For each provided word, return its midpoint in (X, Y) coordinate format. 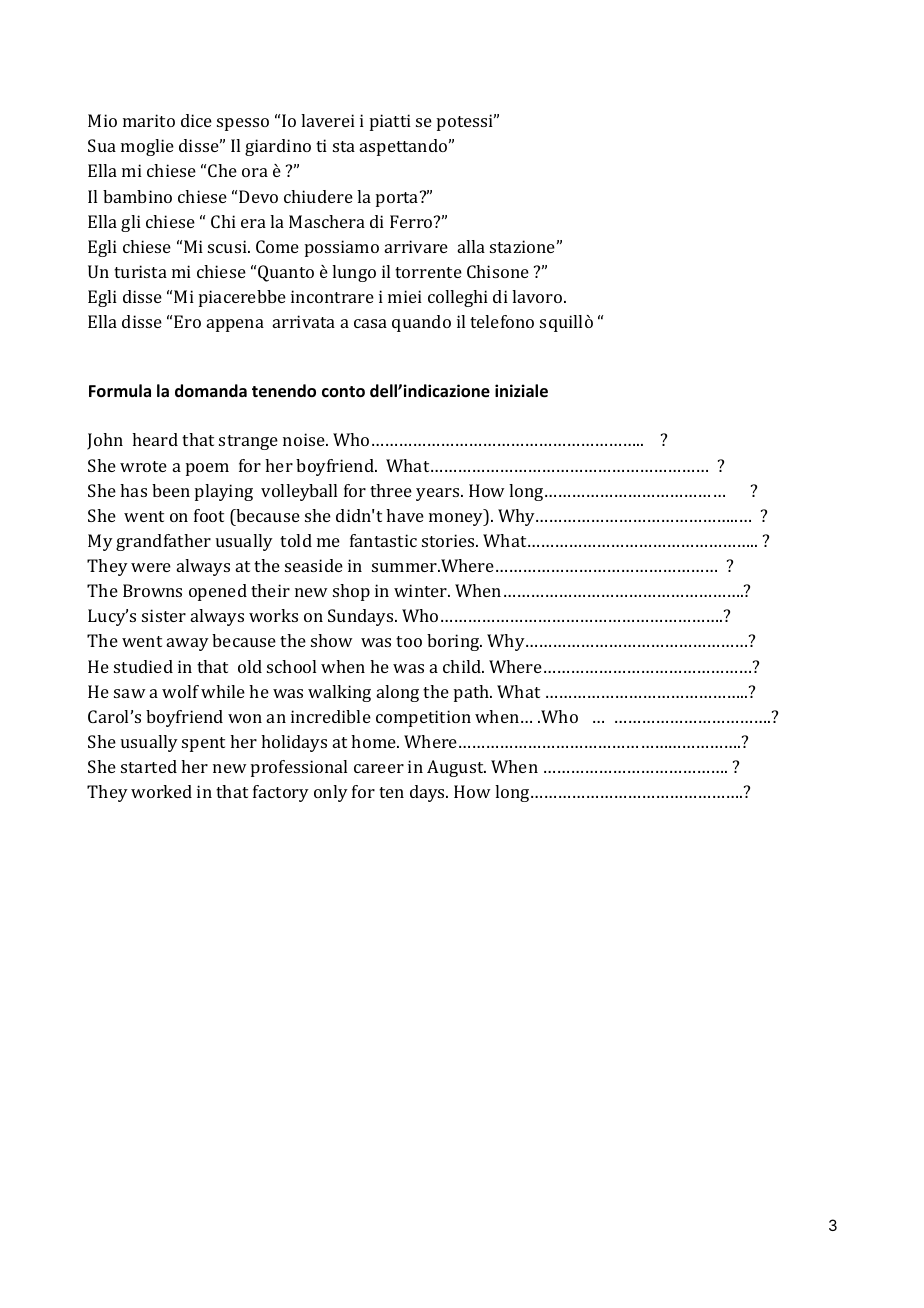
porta (398, 199)
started (149, 766)
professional (299, 768)
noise (305, 439)
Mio (102, 120)
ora (255, 172)
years (439, 494)
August (456, 768)
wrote (143, 466)
